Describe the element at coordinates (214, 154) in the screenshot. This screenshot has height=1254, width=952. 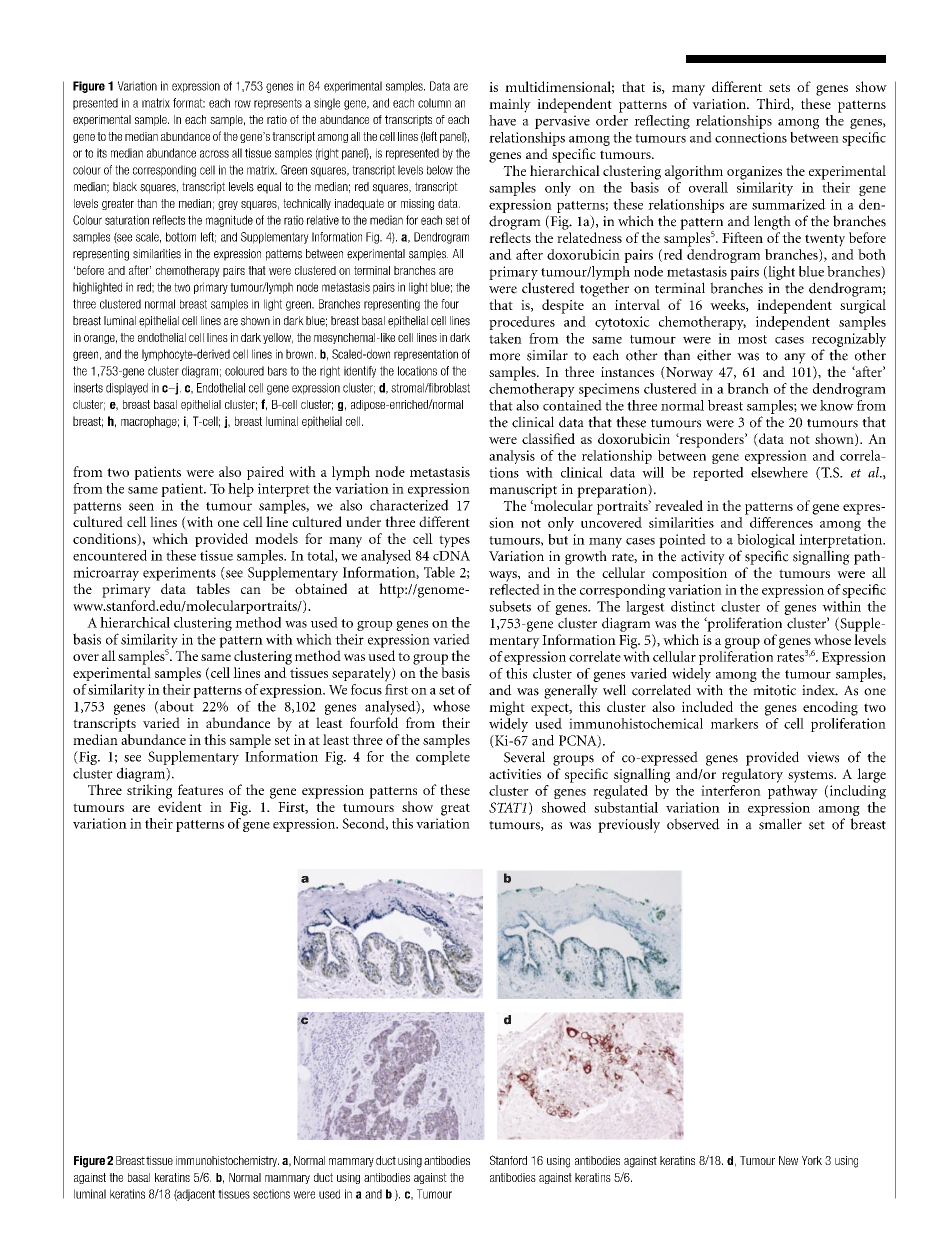
I see `across` at that location.
